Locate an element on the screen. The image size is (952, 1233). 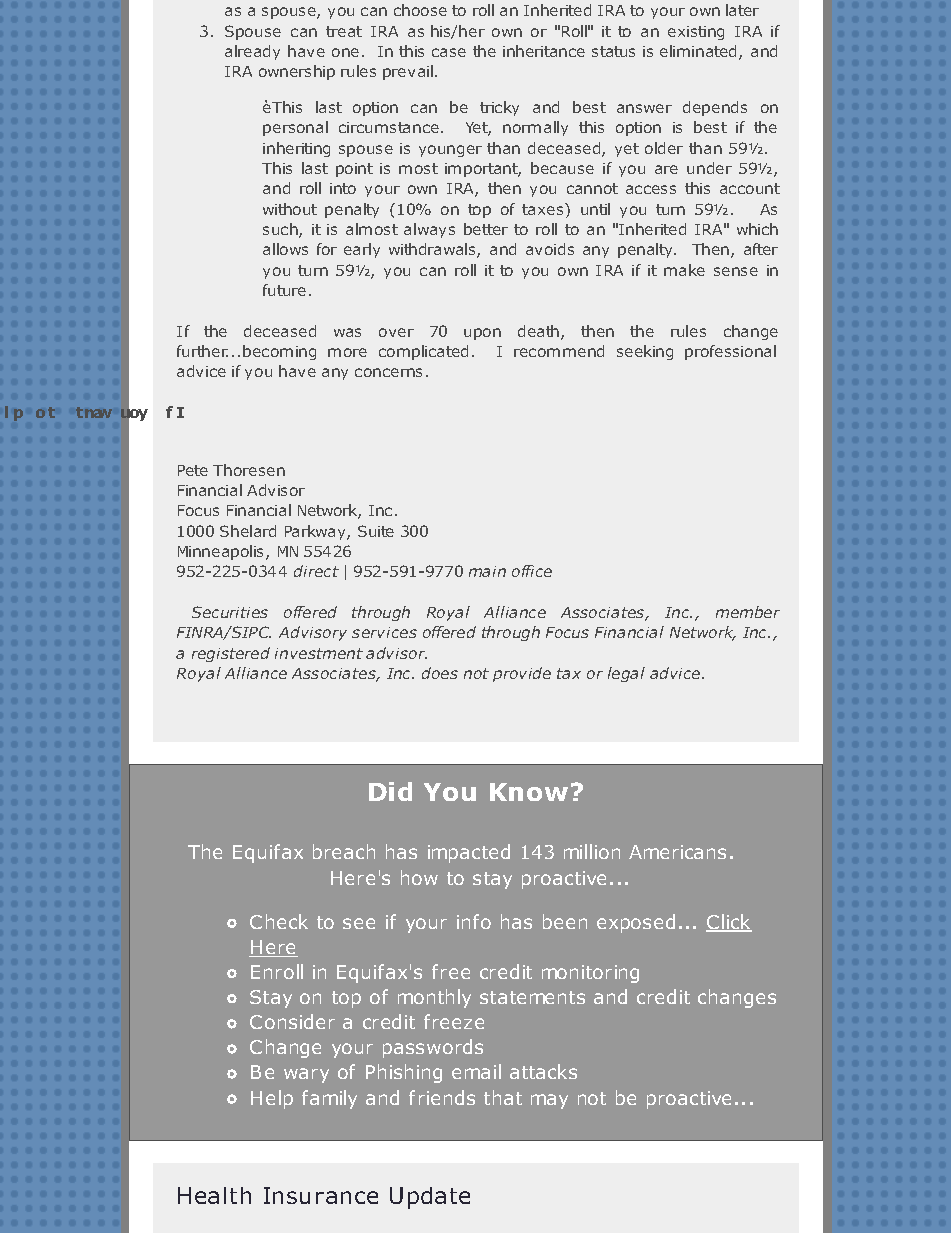
member is located at coordinates (748, 612).
